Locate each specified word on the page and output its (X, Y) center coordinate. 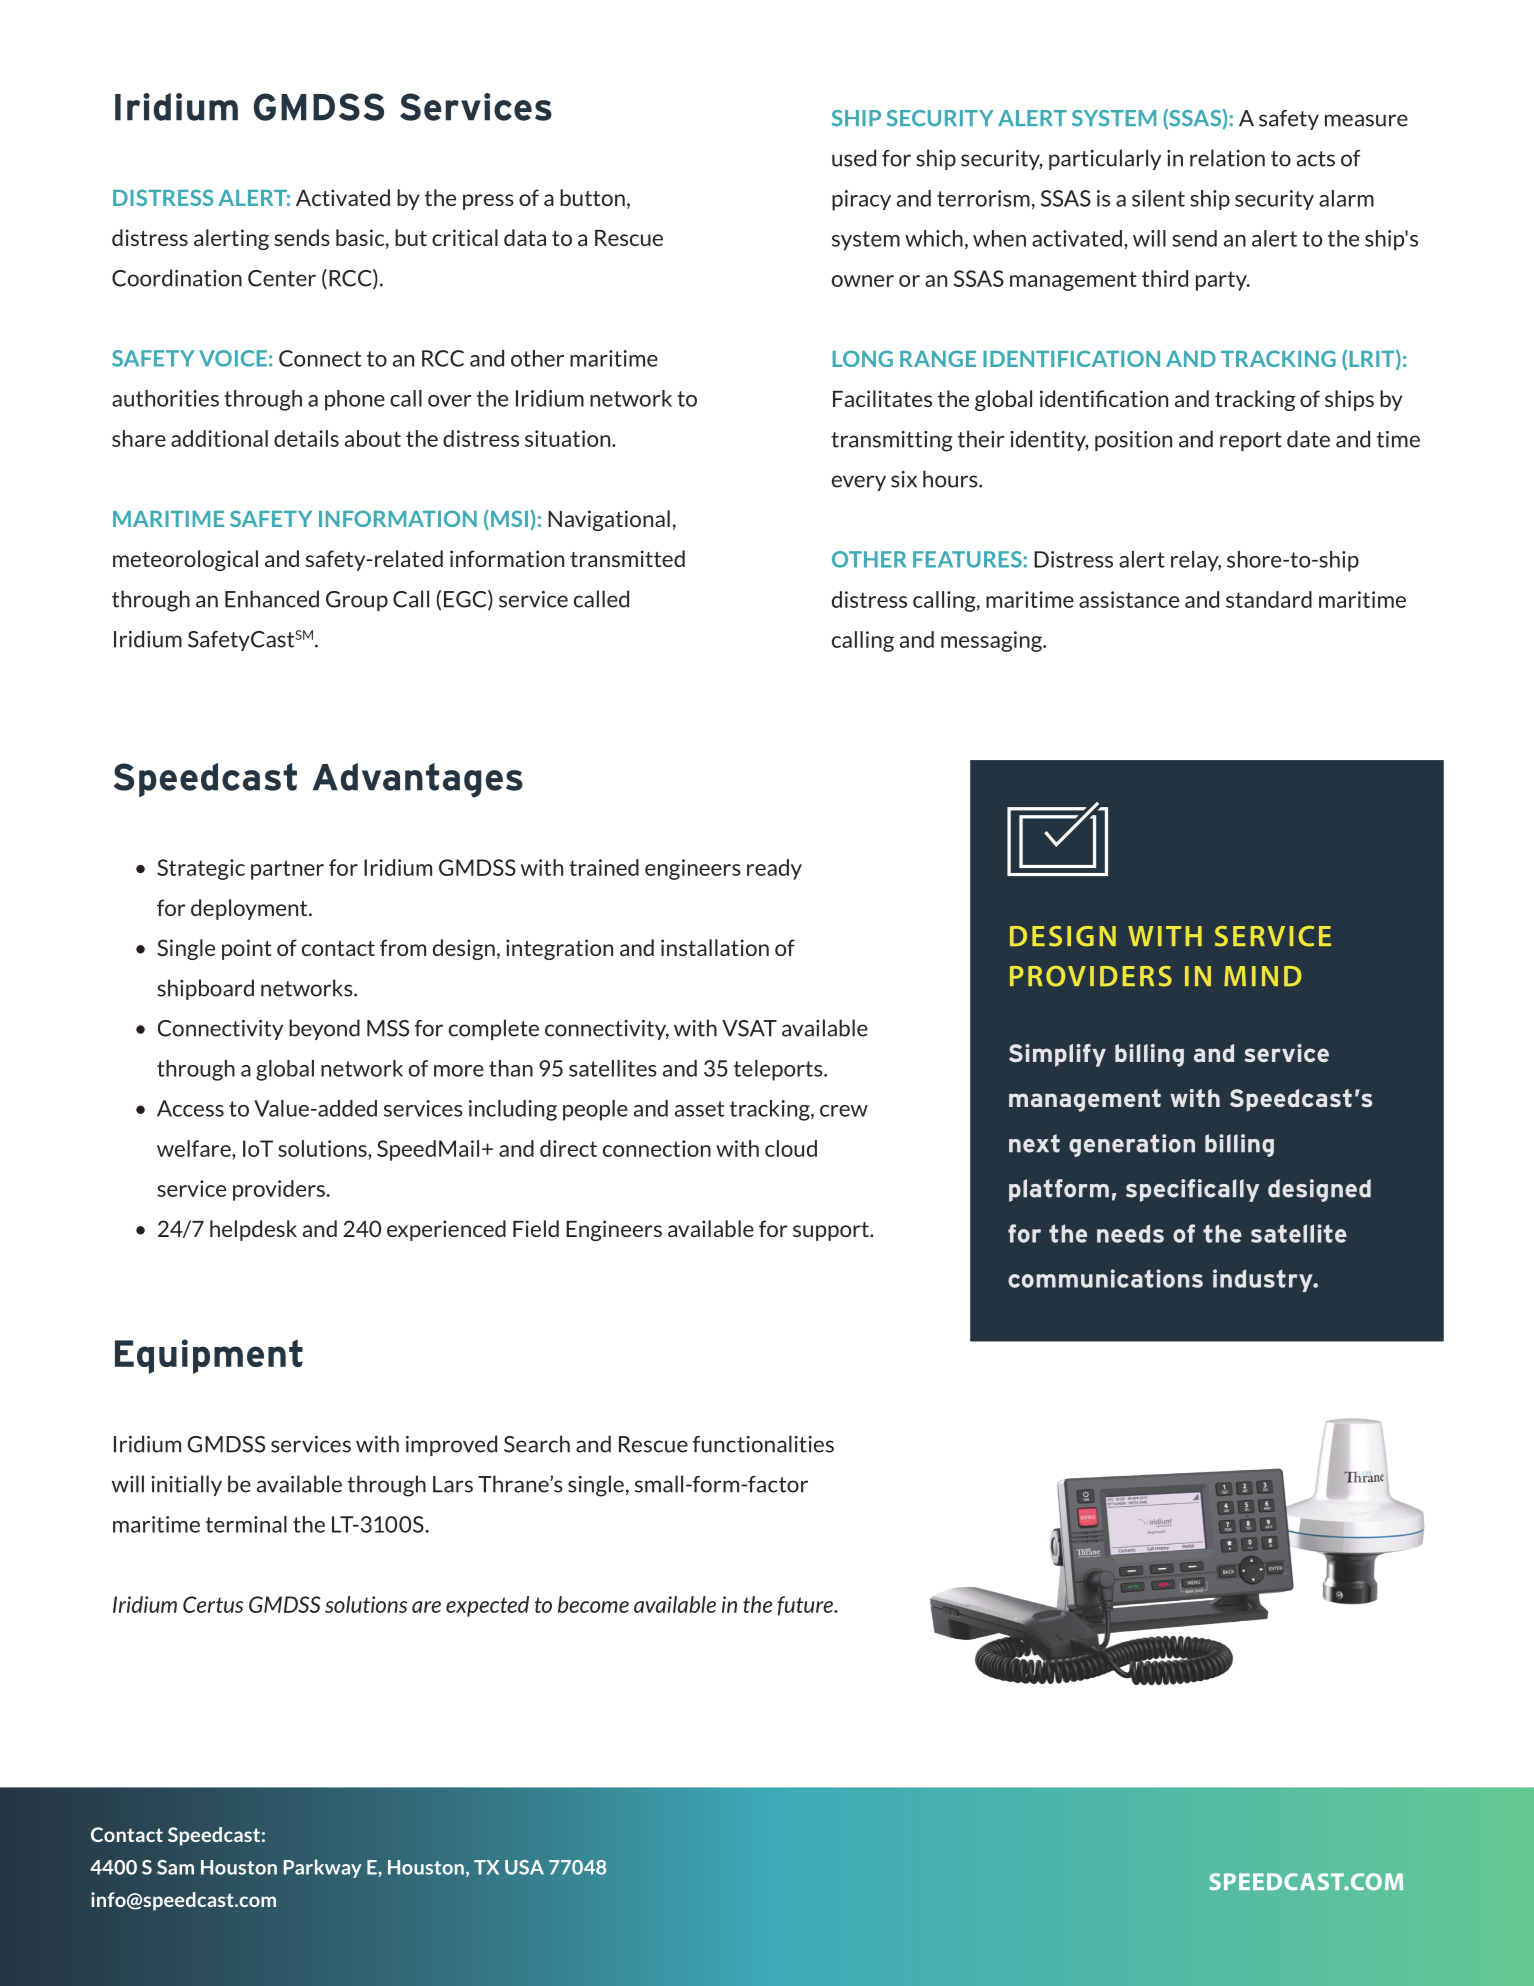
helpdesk (253, 1230)
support (832, 1231)
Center (282, 278)
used (854, 158)
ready (774, 869)
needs (1130, 1233)
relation (1227, 158)
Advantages (418, 780)
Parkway (323, 1868)
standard (1269, 599)
